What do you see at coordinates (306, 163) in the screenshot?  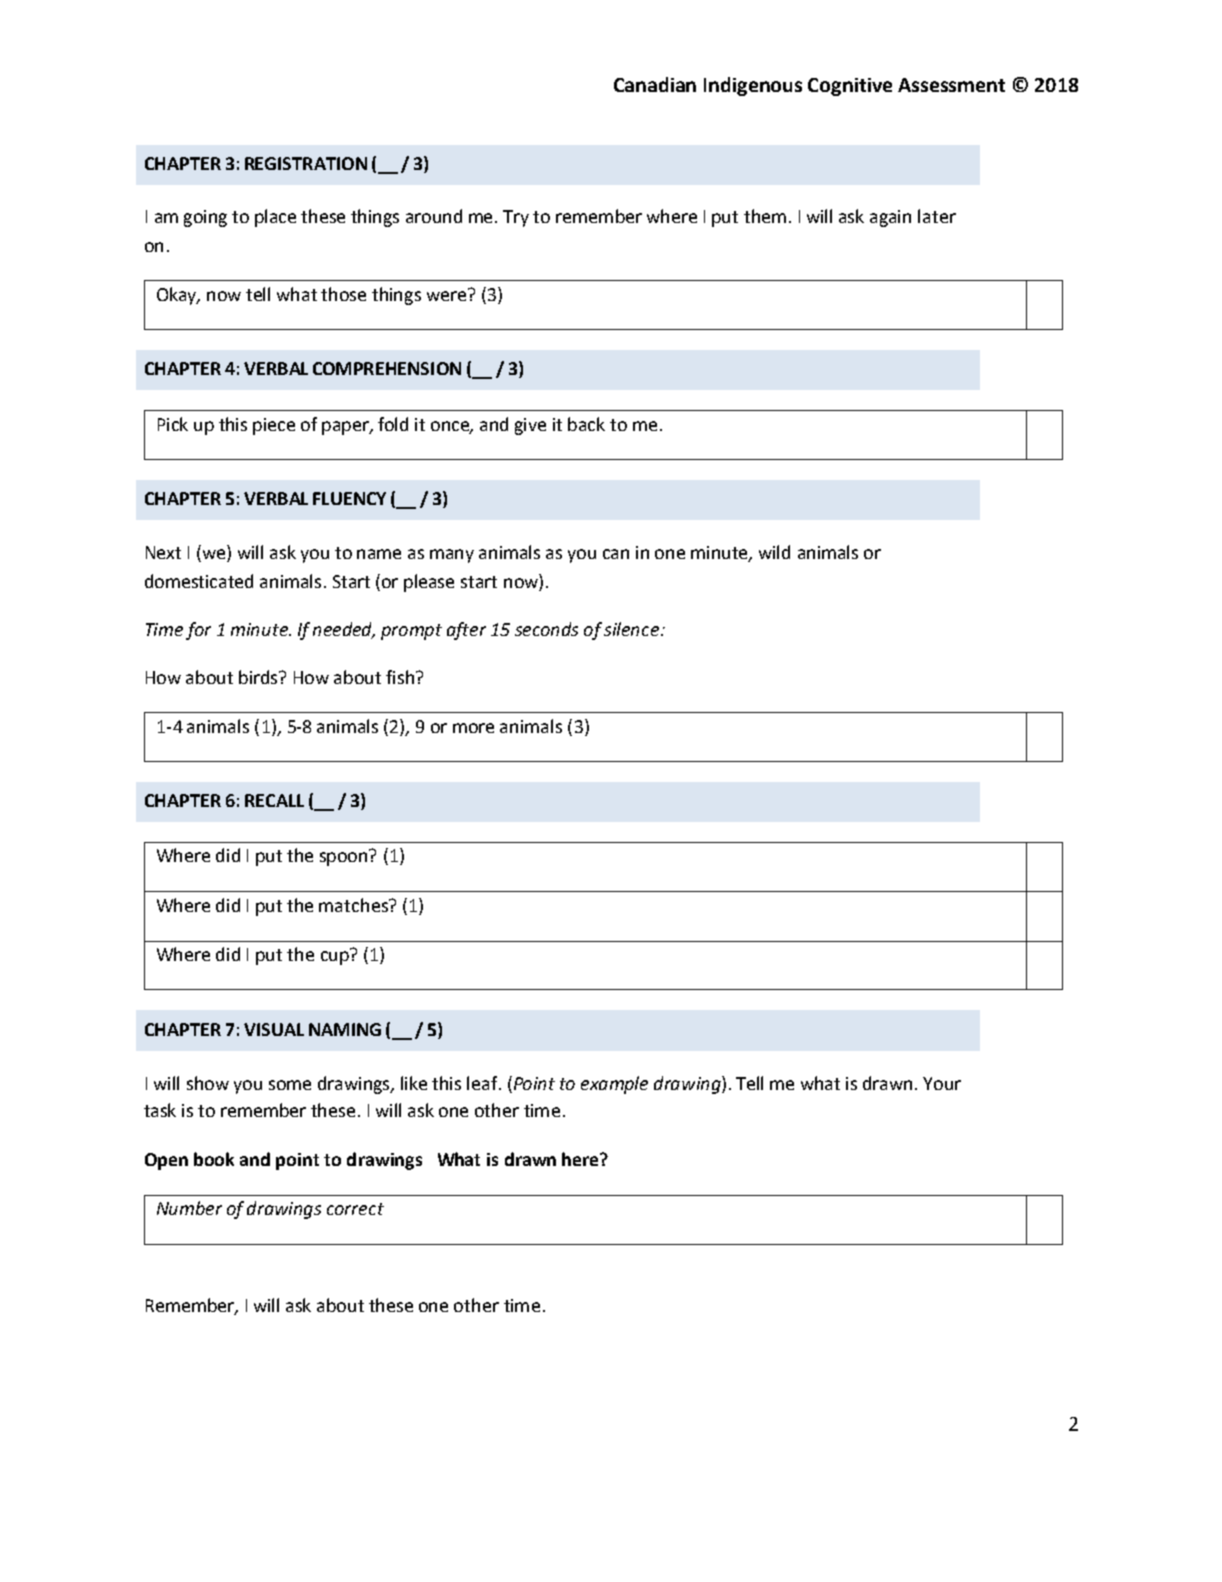 I see `REGISTRATION` at bounding box center [306, 163].
